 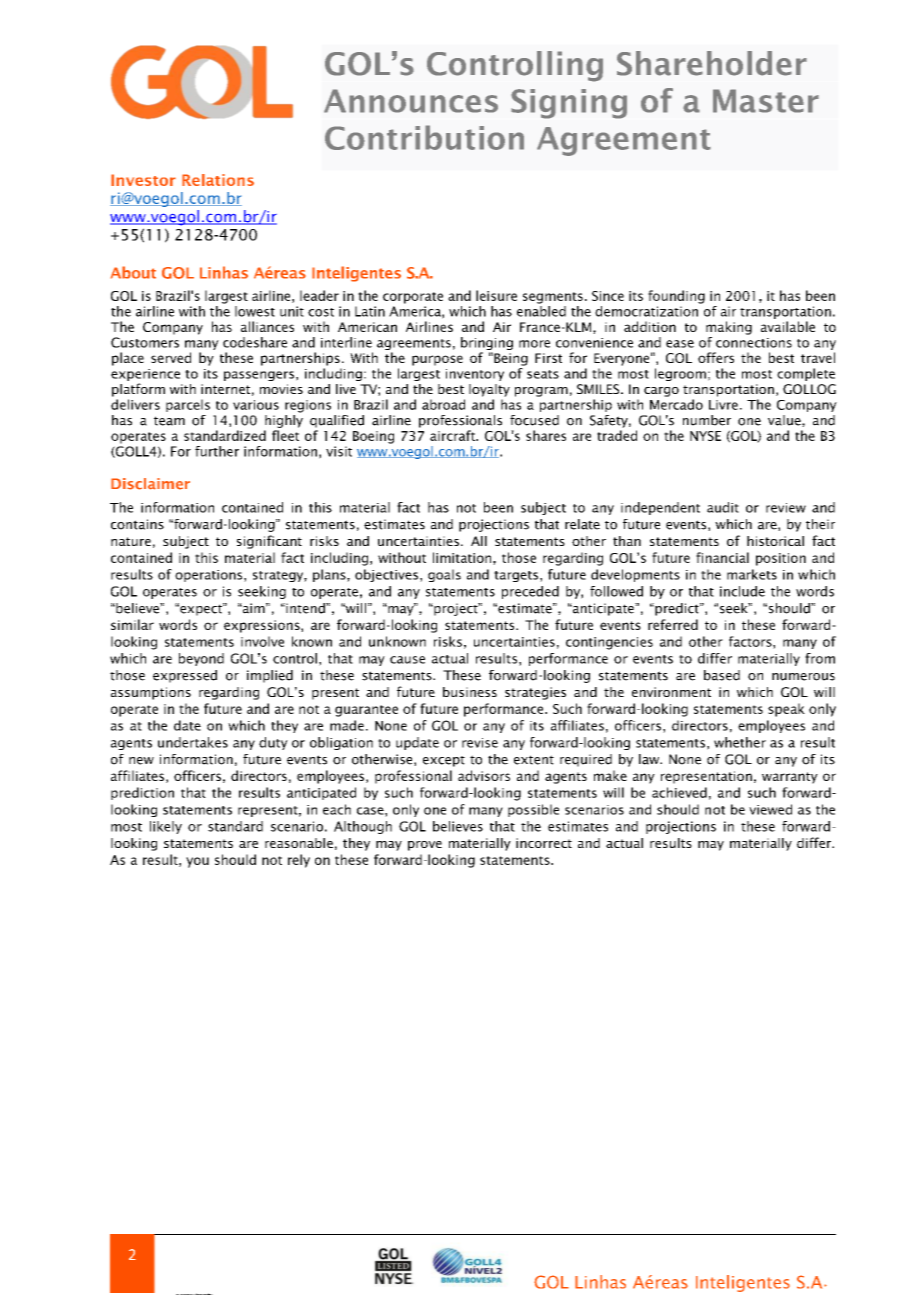 What do you see at coordinates (766, 101) in the screenshot?
I see `Master` at bounding box center [766, 101].
